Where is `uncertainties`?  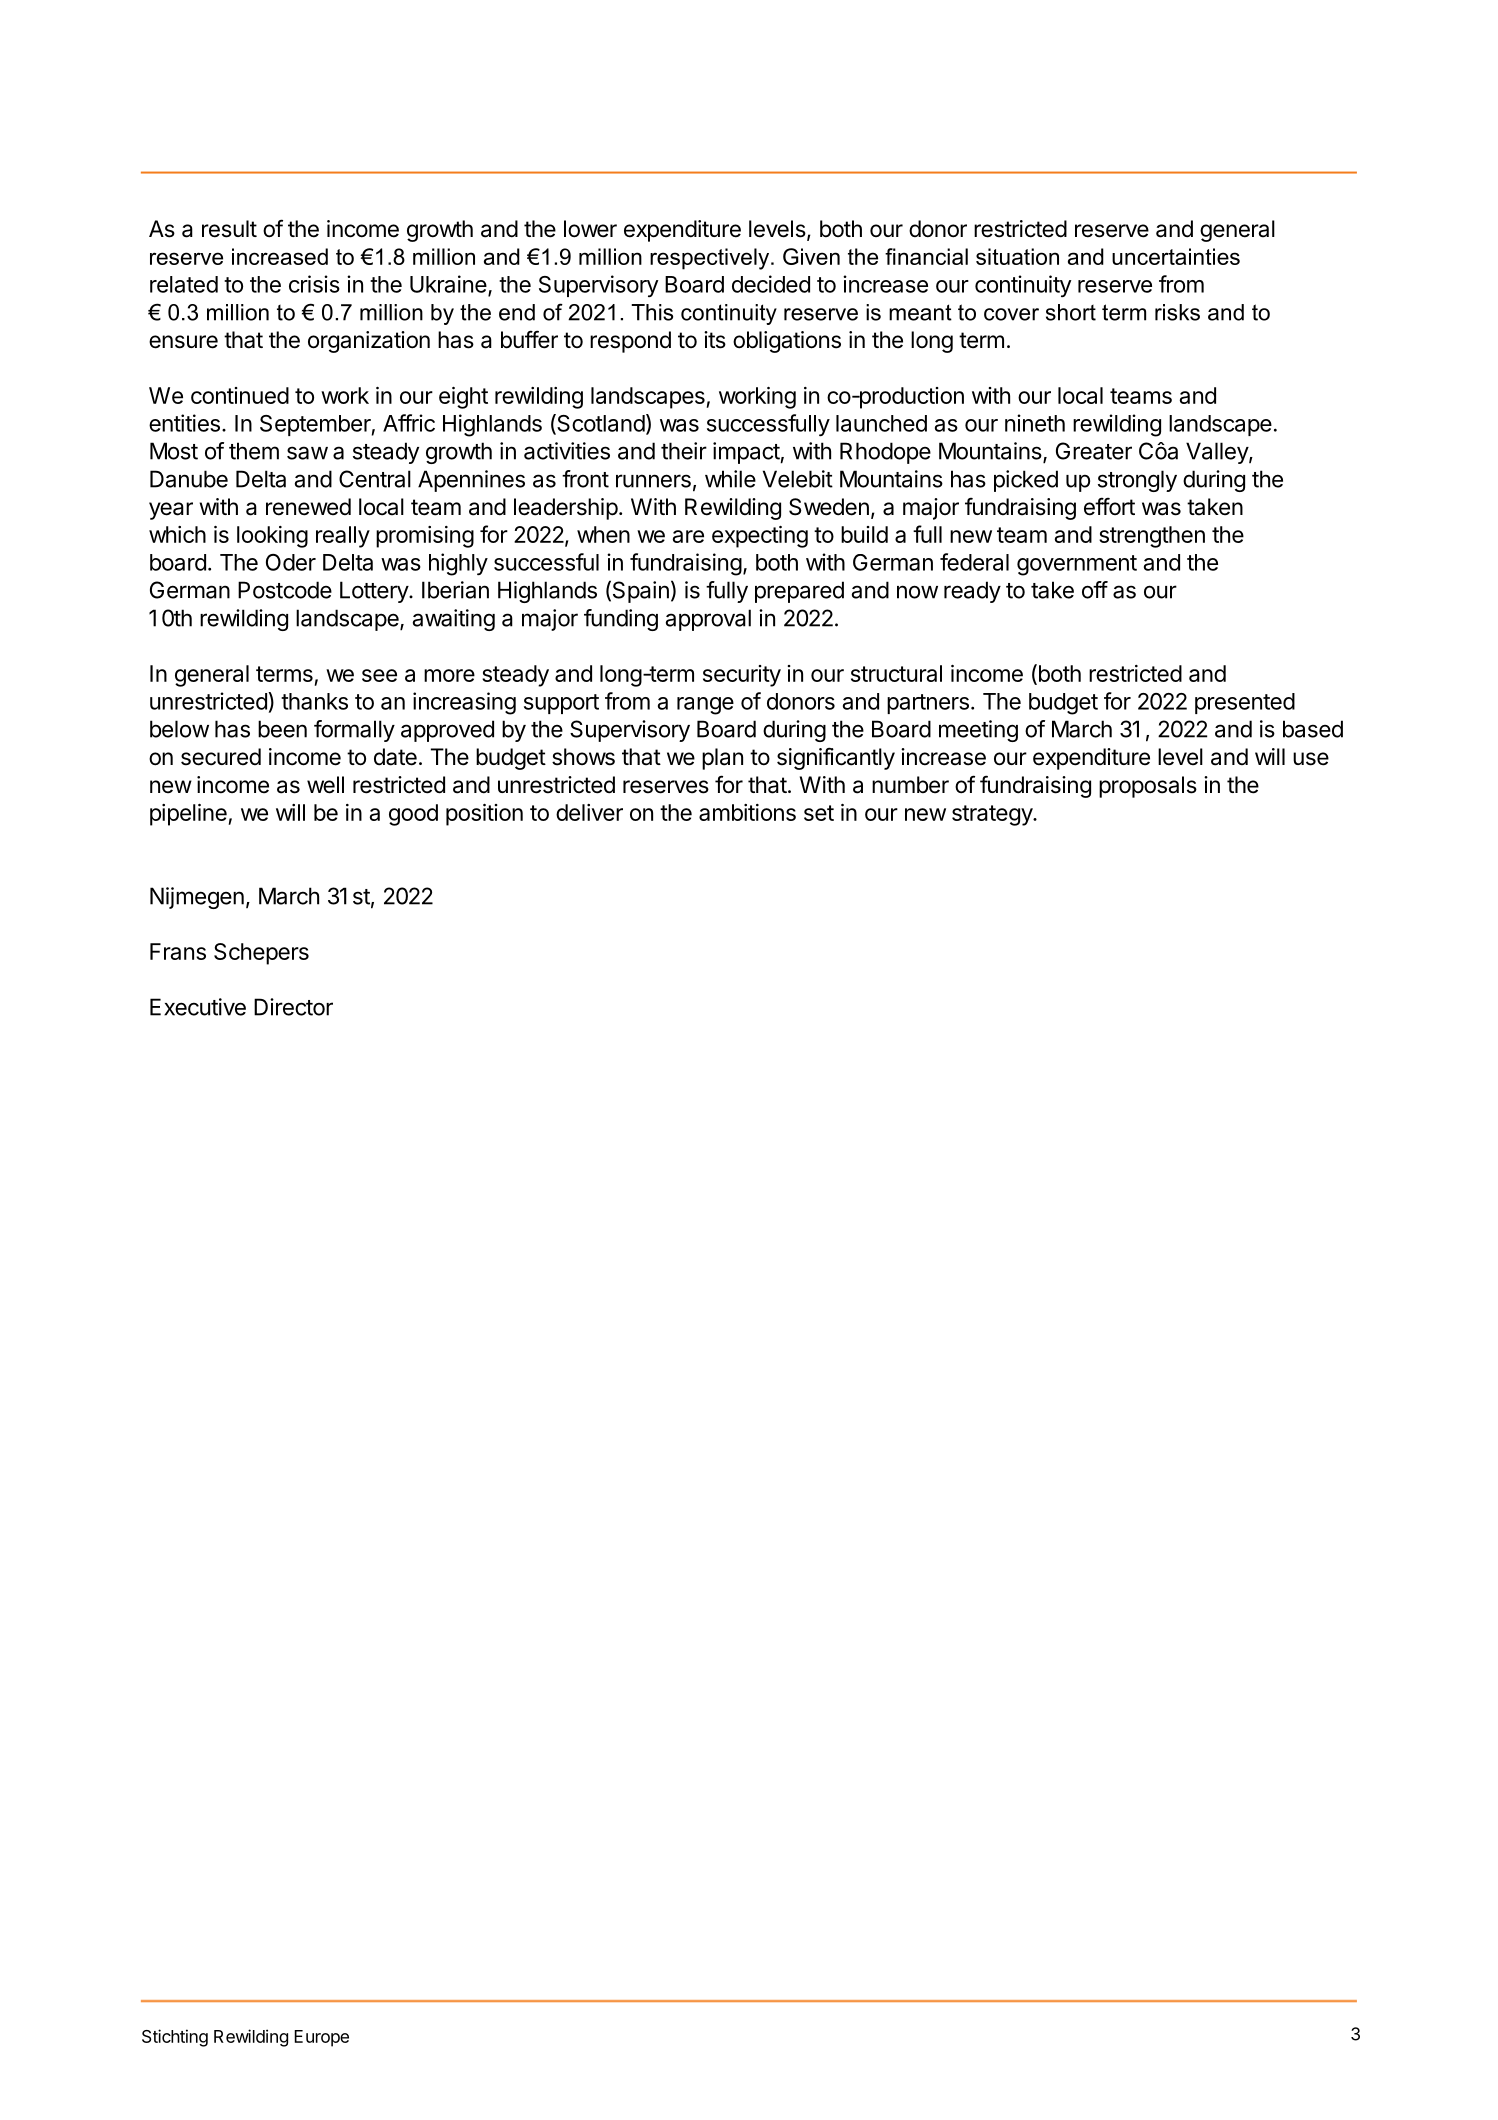 uncertainties is located at coordinates (1176, 256).
